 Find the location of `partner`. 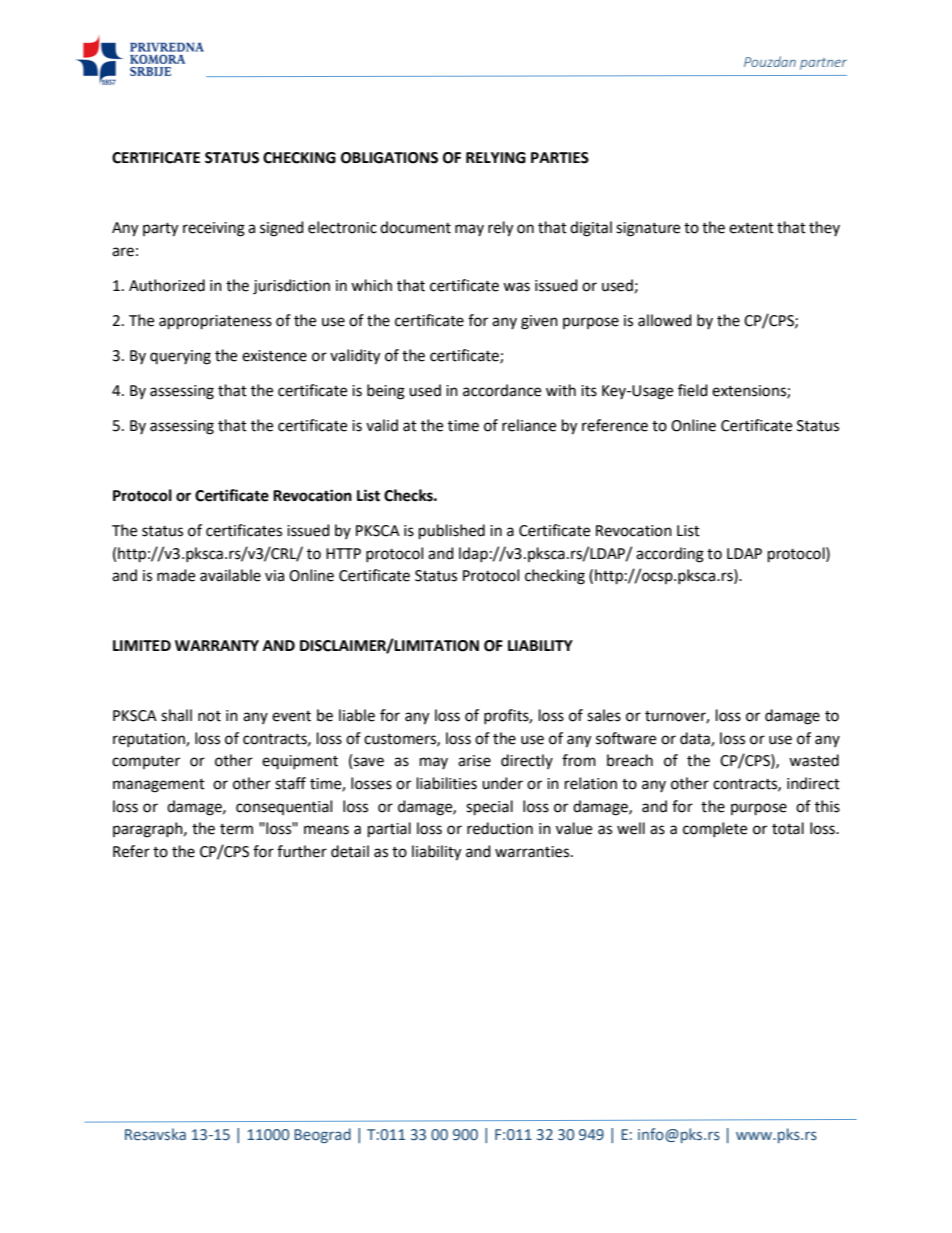

partner is located at coordinates (823, 64).
